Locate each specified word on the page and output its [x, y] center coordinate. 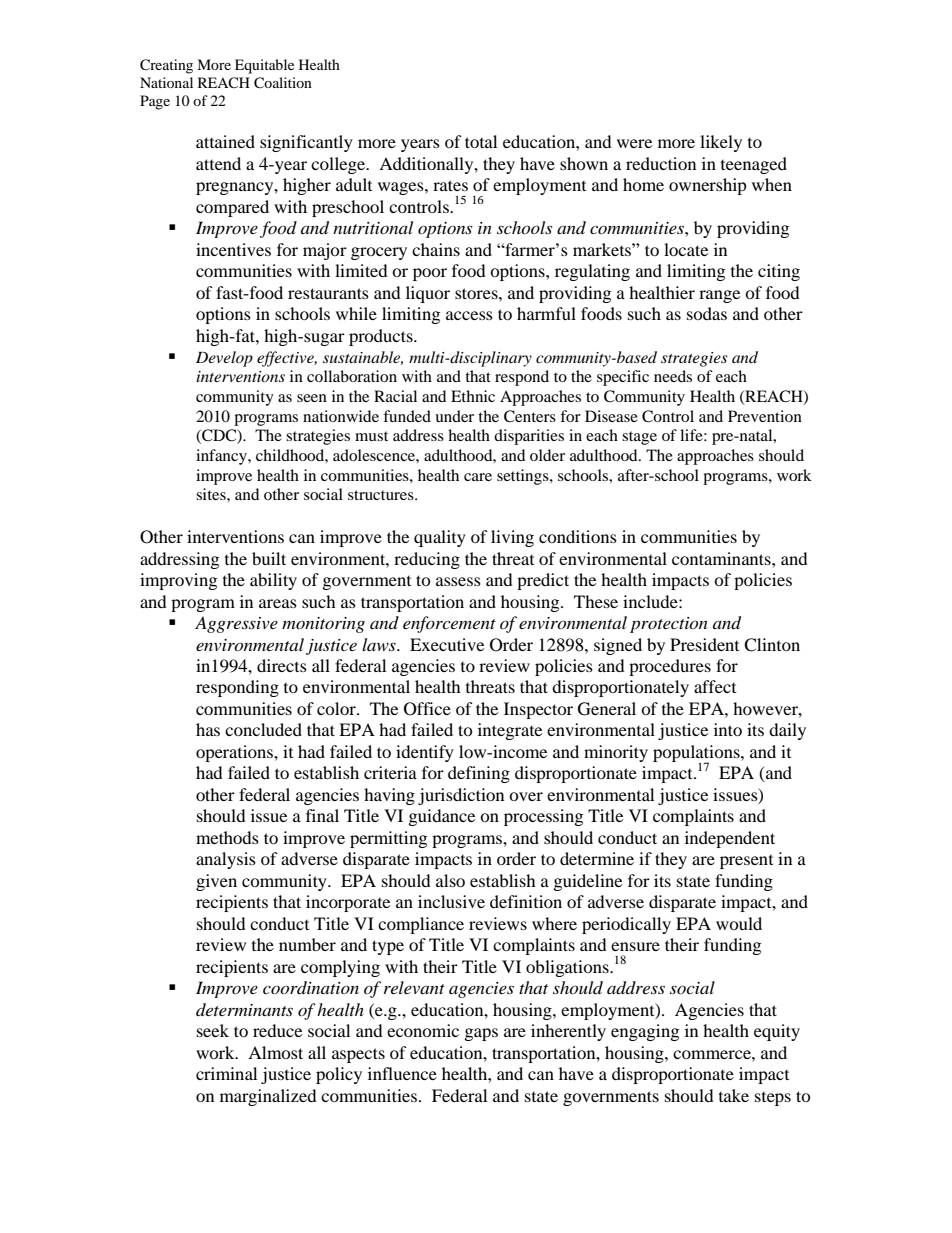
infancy [222, 457]
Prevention [765, 416]
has [208, 729]
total [481, 141]
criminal [226, 1073]
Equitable [264, 66]
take [734, 1095]
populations [697, 754]
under [454, 416]
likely [721, 143]
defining [479, 774]
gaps [481, 1034]
